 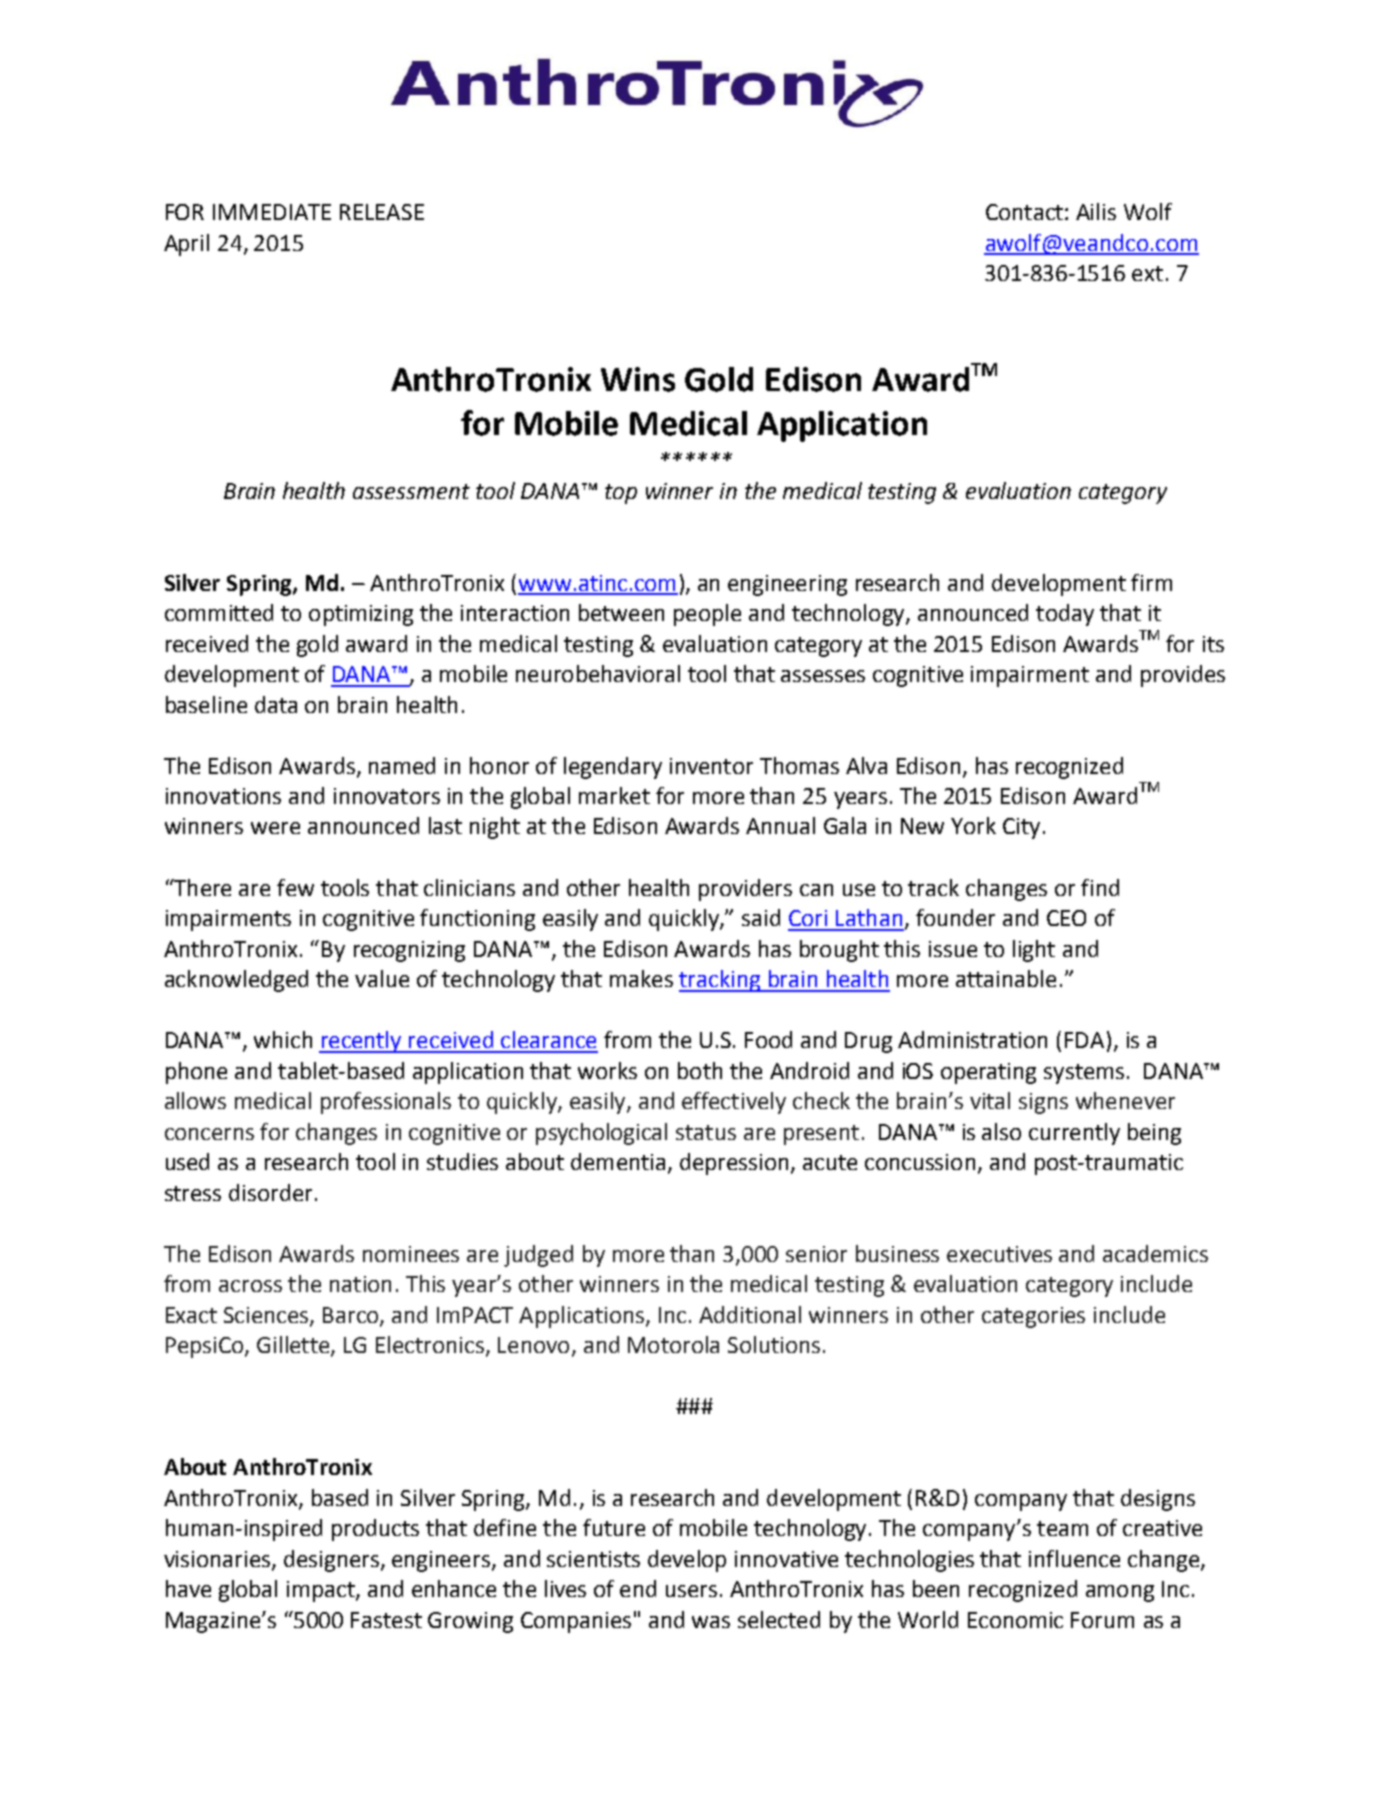 What do you see at coordinates (745, 890) in the screenshot?
I see `providers` at bounding box center [745, 890].
